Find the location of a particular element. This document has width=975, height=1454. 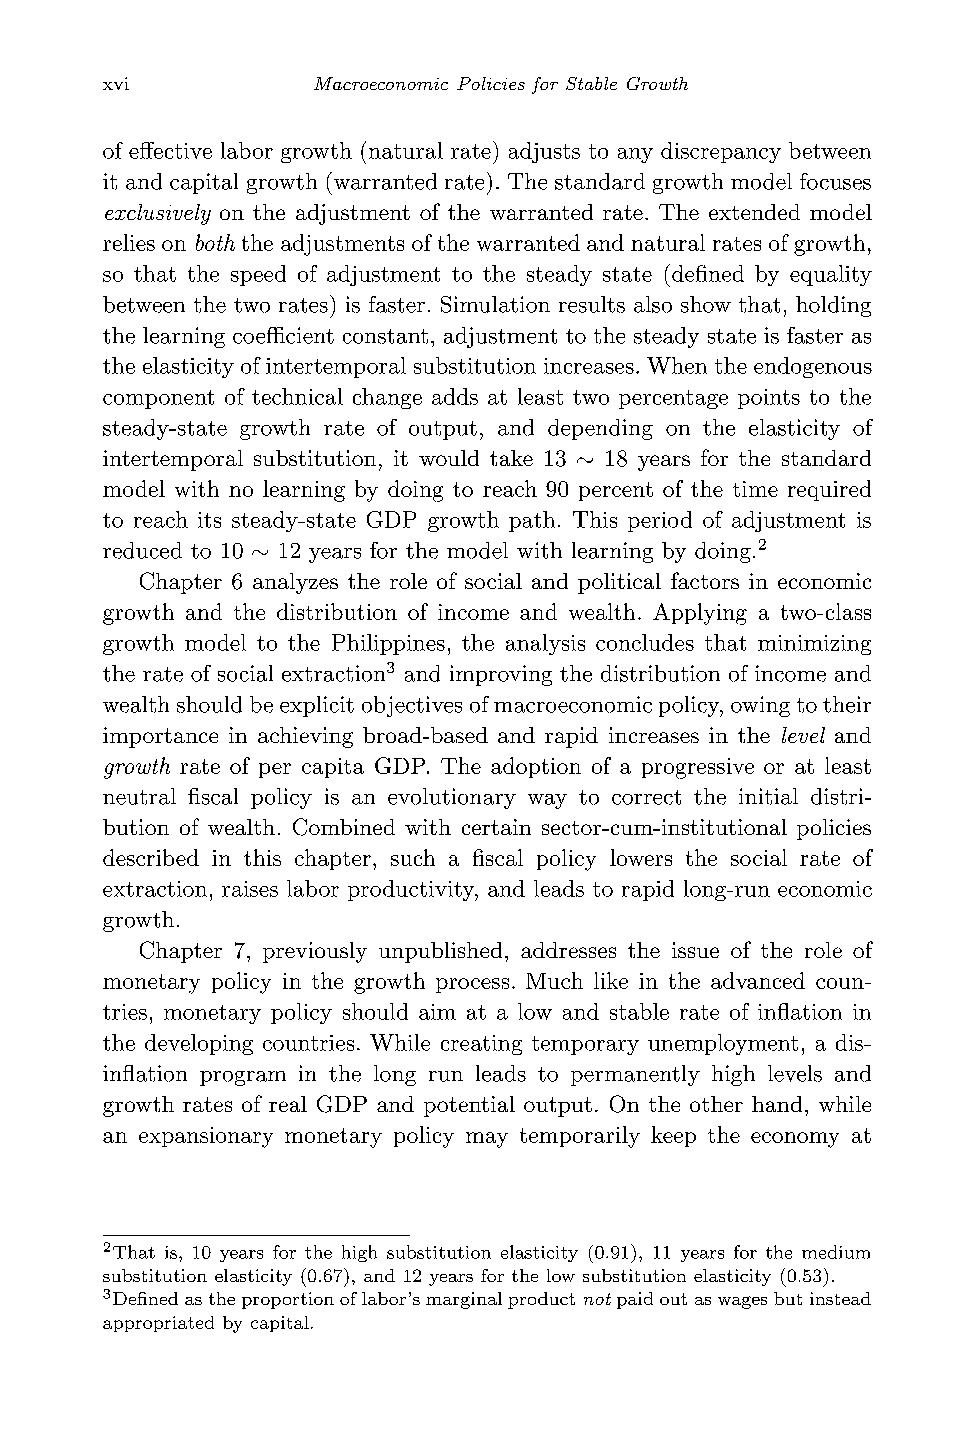

owing is located at coordinates (760, 706).
